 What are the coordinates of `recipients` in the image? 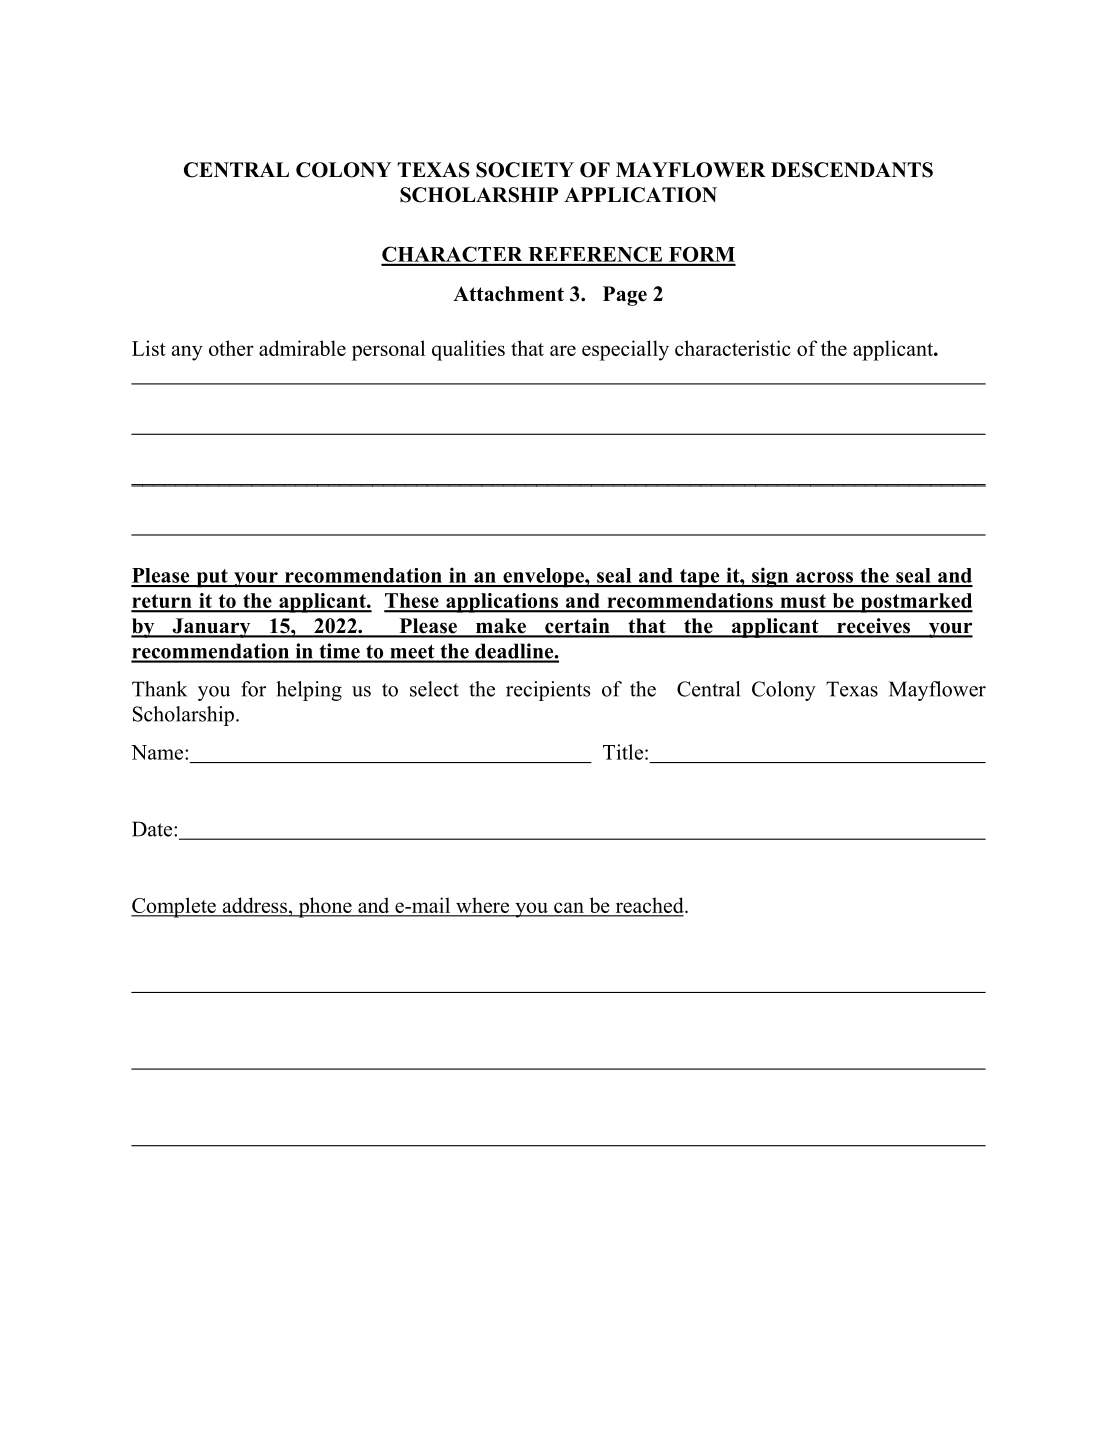 It's located at (548, 691).
